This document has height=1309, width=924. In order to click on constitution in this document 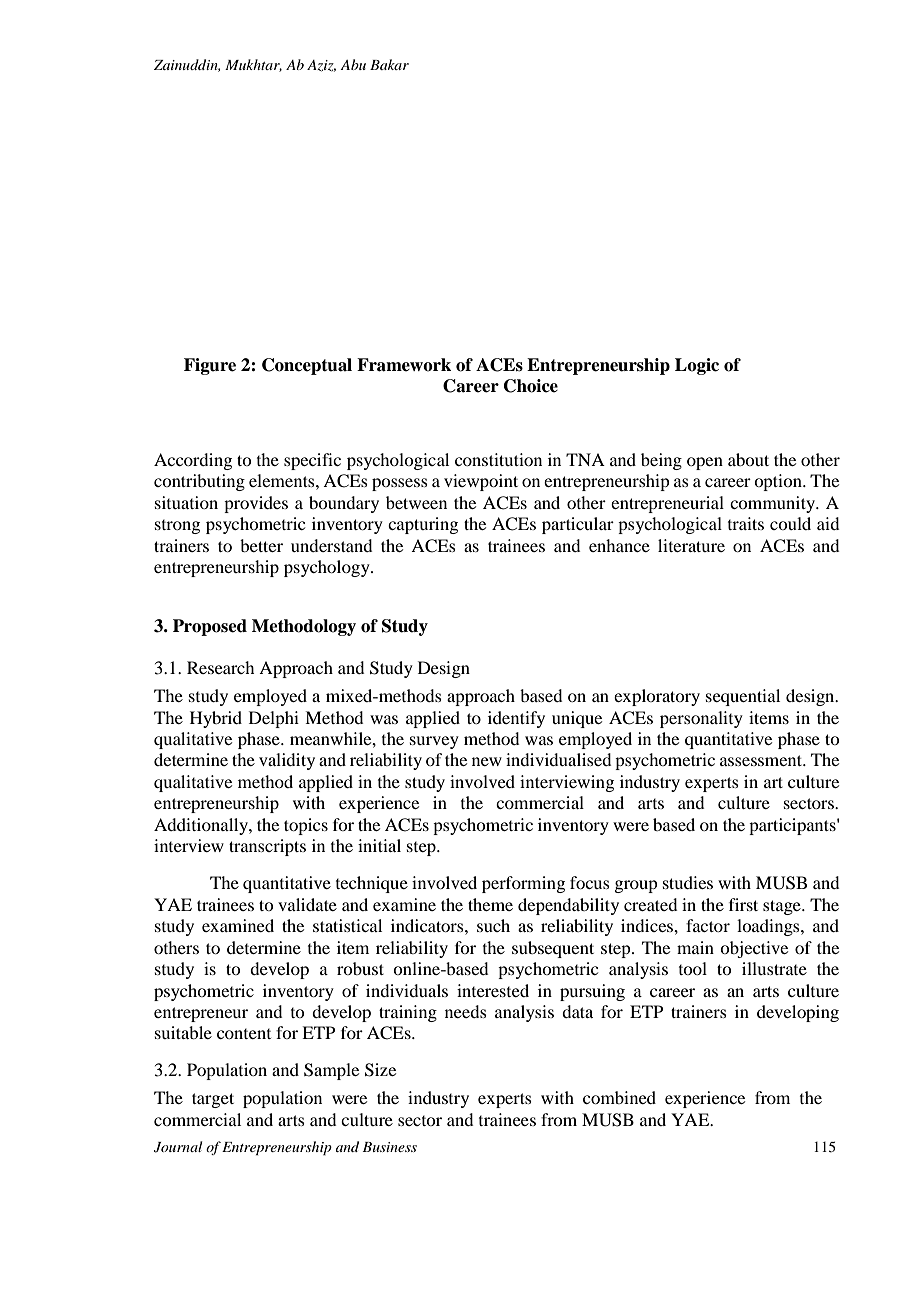, I will do `click(498, 459)`.
